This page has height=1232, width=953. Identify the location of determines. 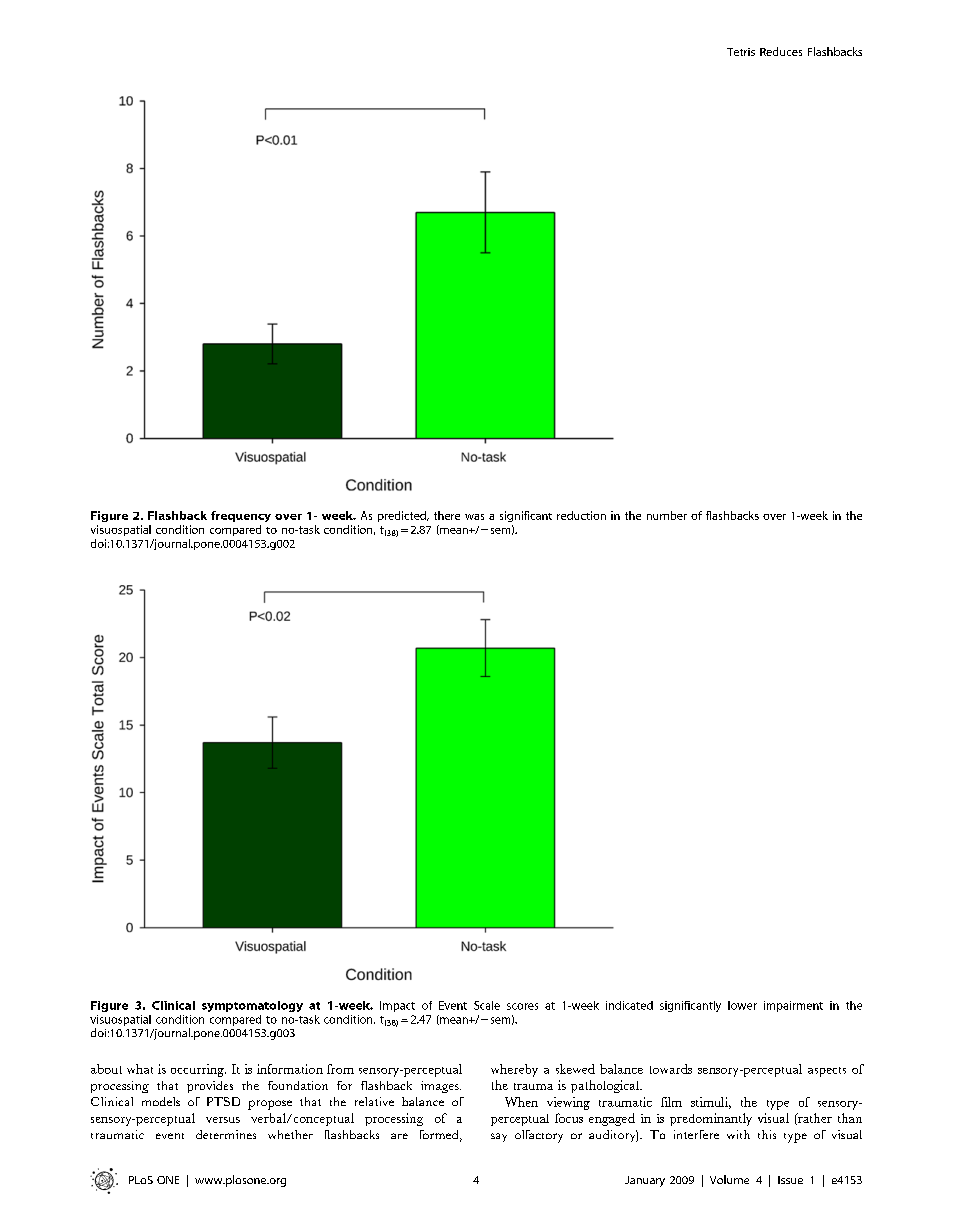
(226, 1134).
